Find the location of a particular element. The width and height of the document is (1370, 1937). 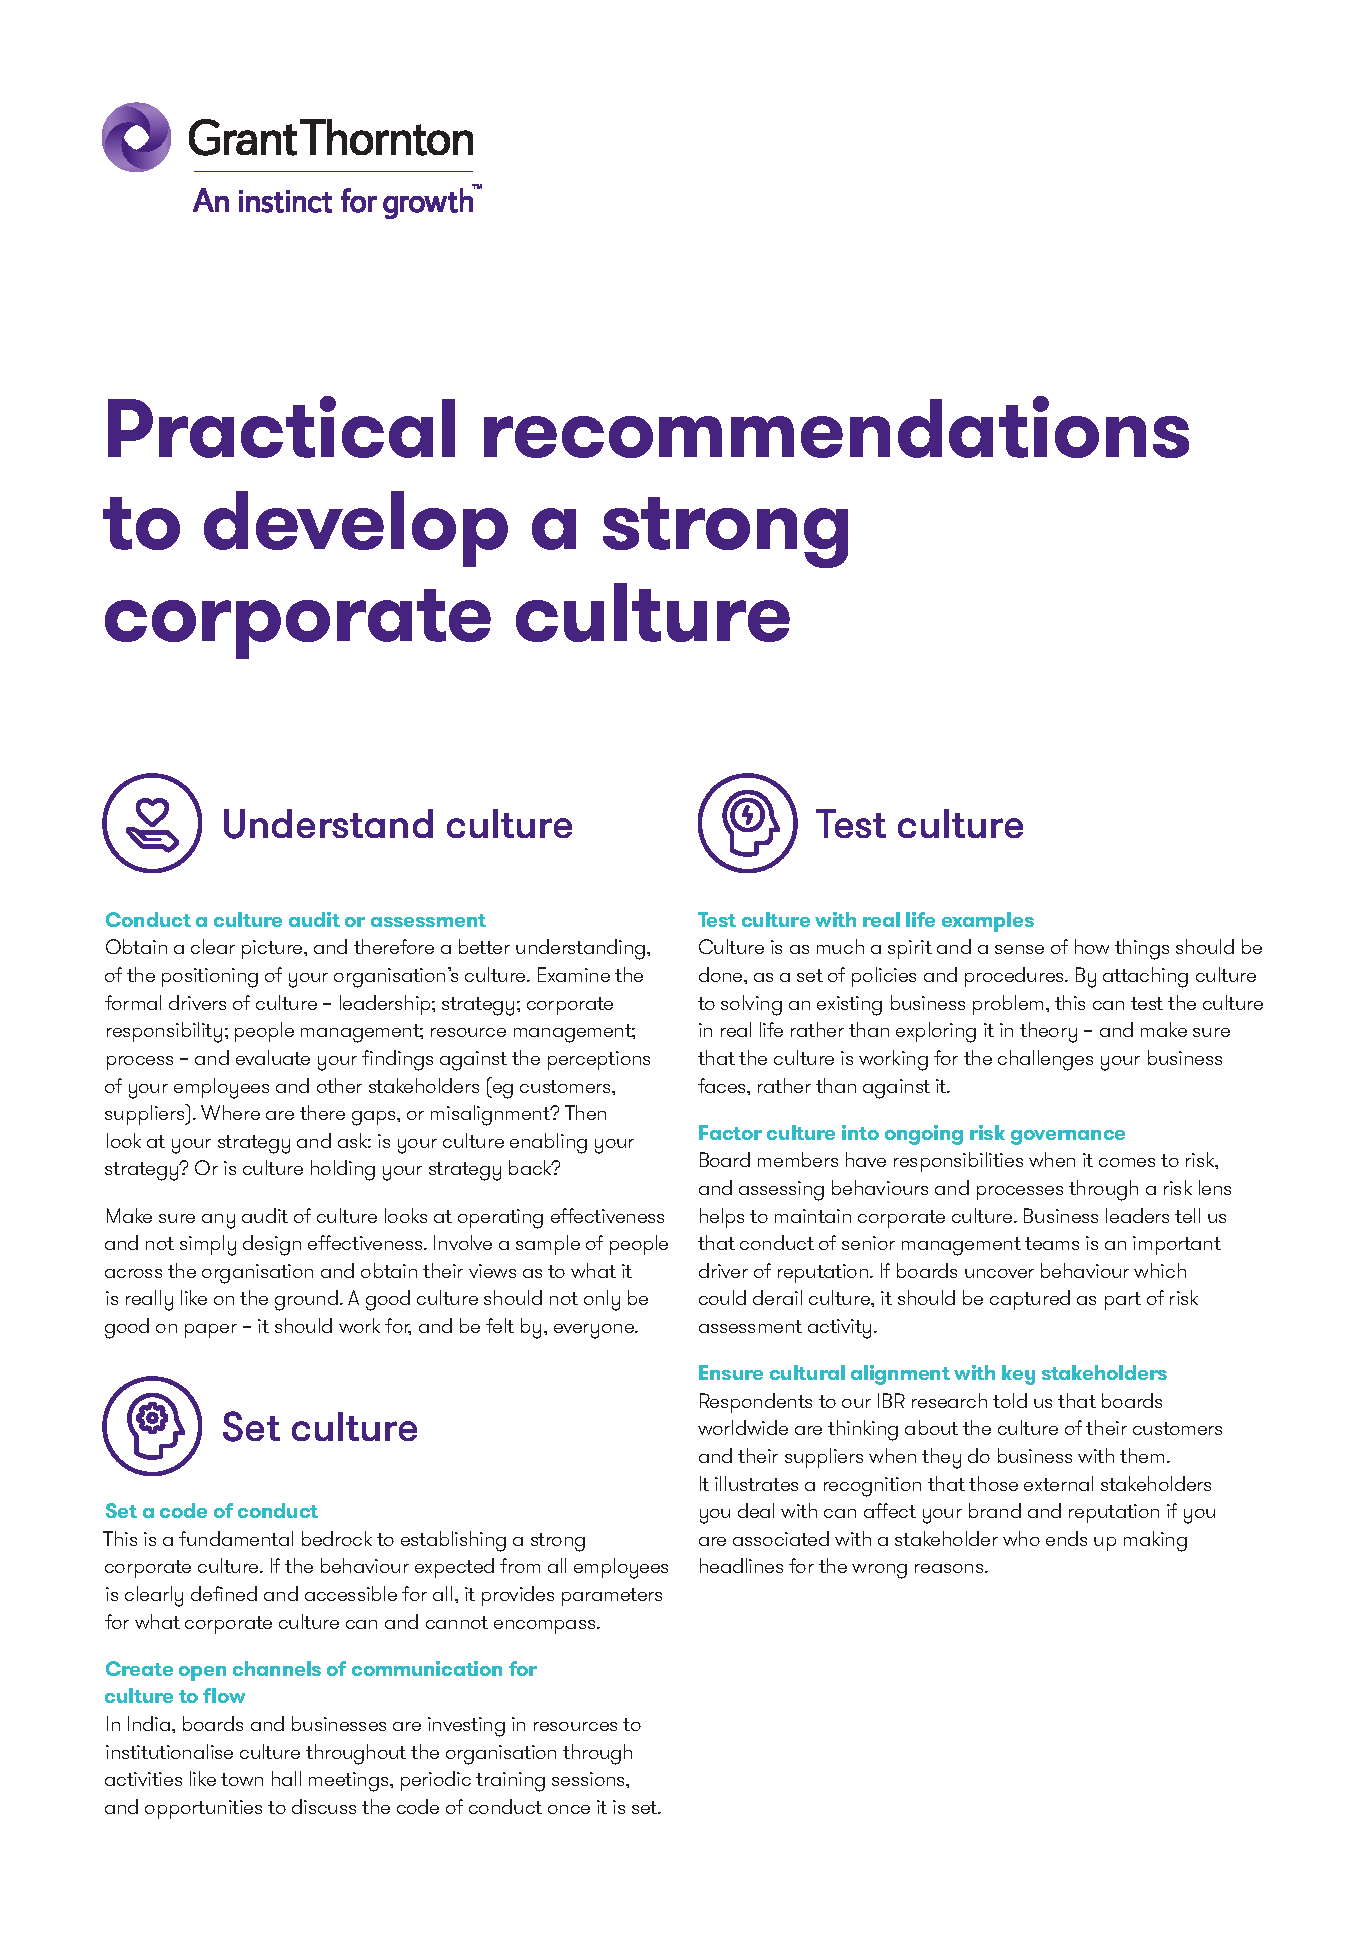

town is located at coordinates (242, 1779).
